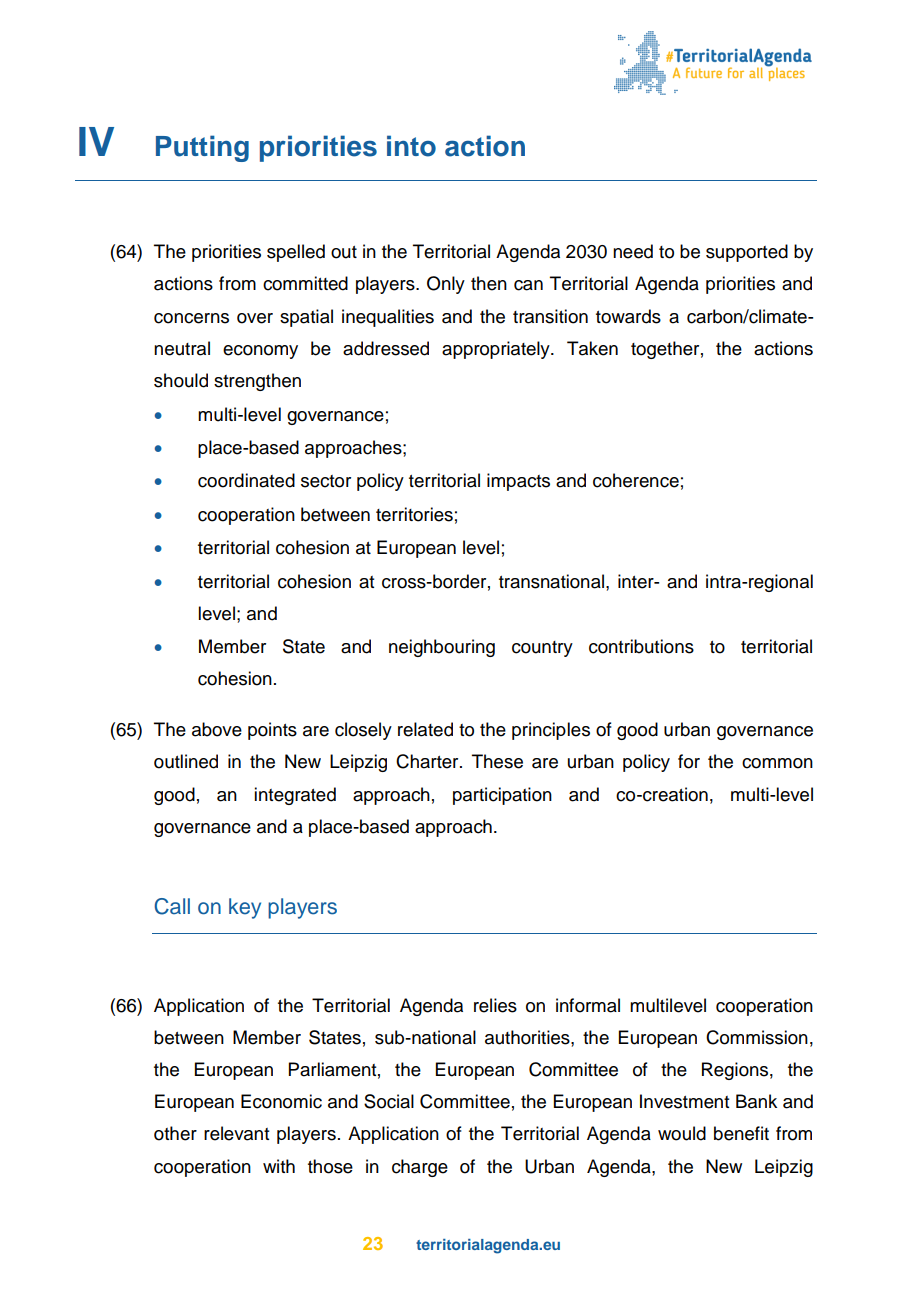 The width and height of the screenshot is (924, 1309). I want to click on above, so click(217, 729).
